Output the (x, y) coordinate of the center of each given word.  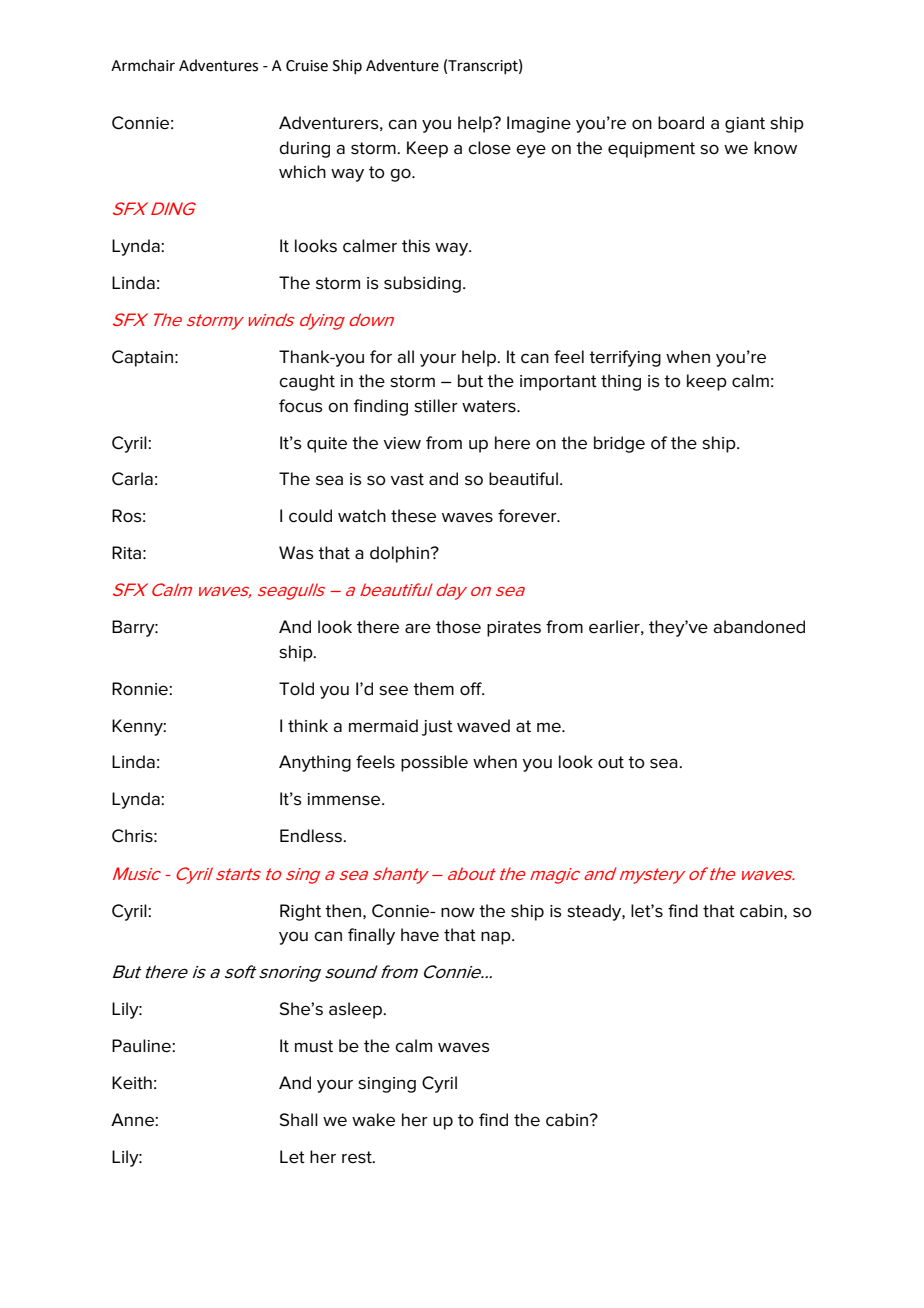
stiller (436, 406)
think (308, 725)
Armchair (143, 65)
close (489, 148)
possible (434, 763)
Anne (133, 1120)
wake (373, 1120)
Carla (132, 479)
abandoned (759, 627)
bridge (619, 444)
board (681, 123)
